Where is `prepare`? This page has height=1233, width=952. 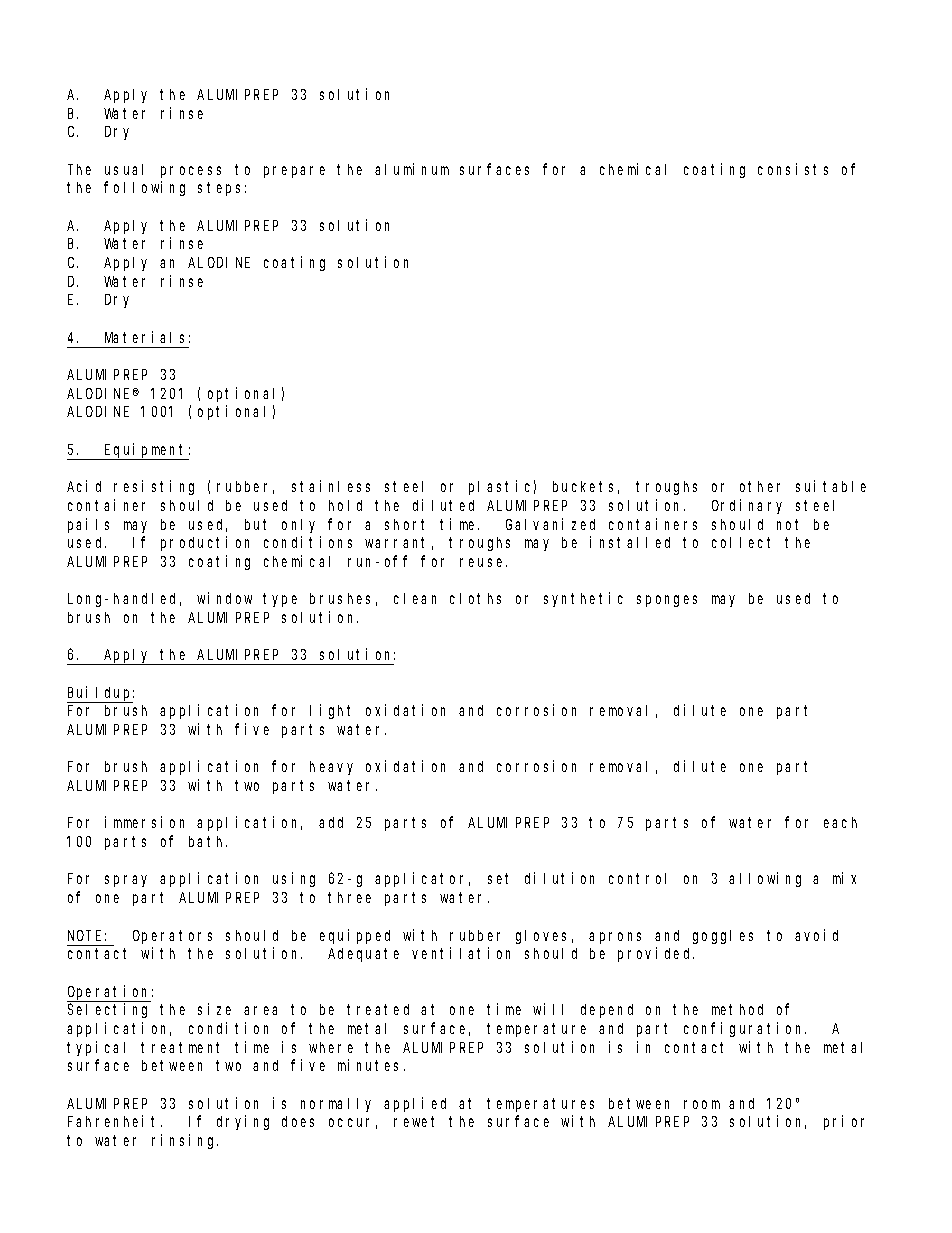
prepare is located at coordinates (294, 172).
